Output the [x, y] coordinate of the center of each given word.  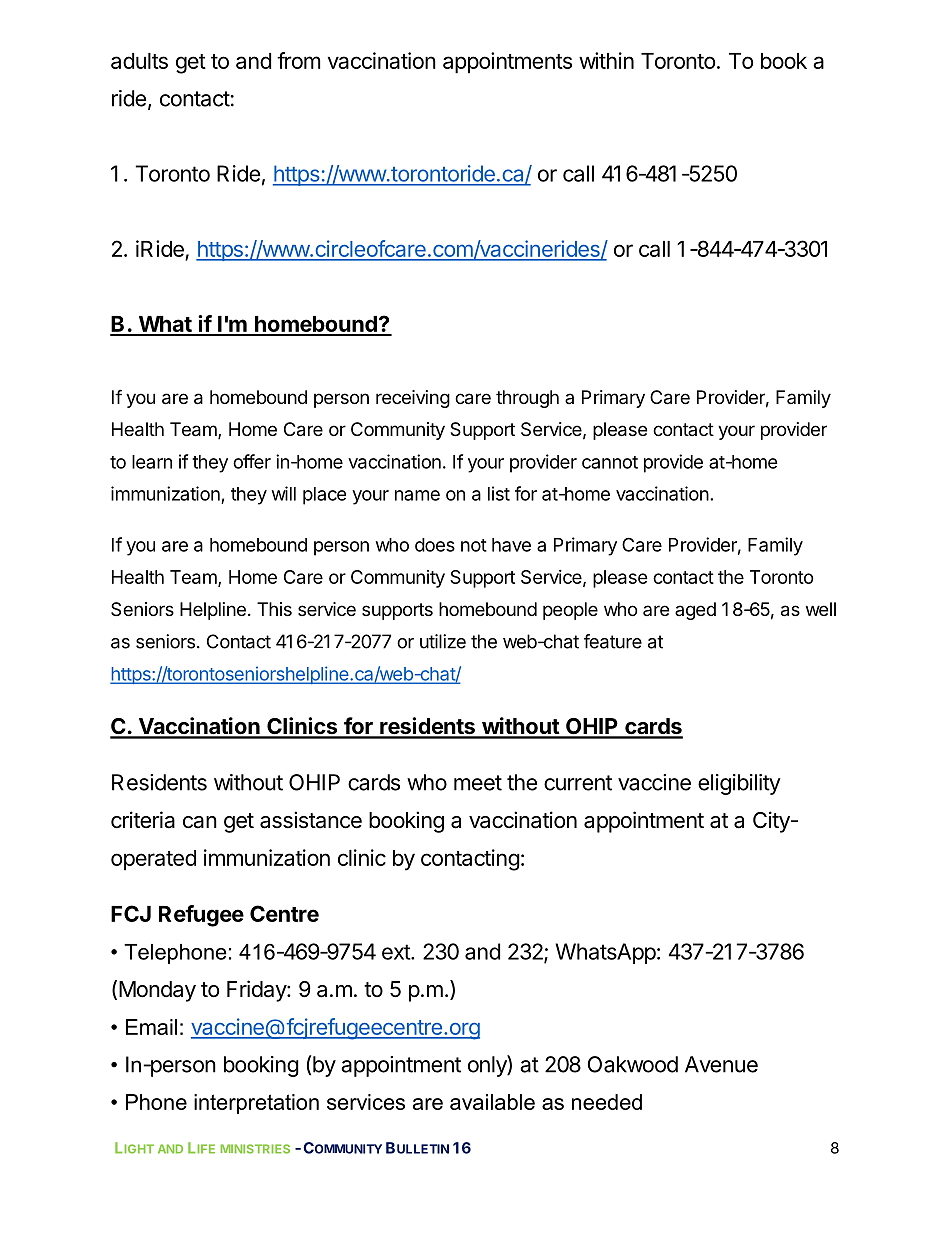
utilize [443, 641]
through [527, 399]
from [299, 60]
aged [695, 611]
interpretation [256, 1104]
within [606, 60]
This [274, 609]
